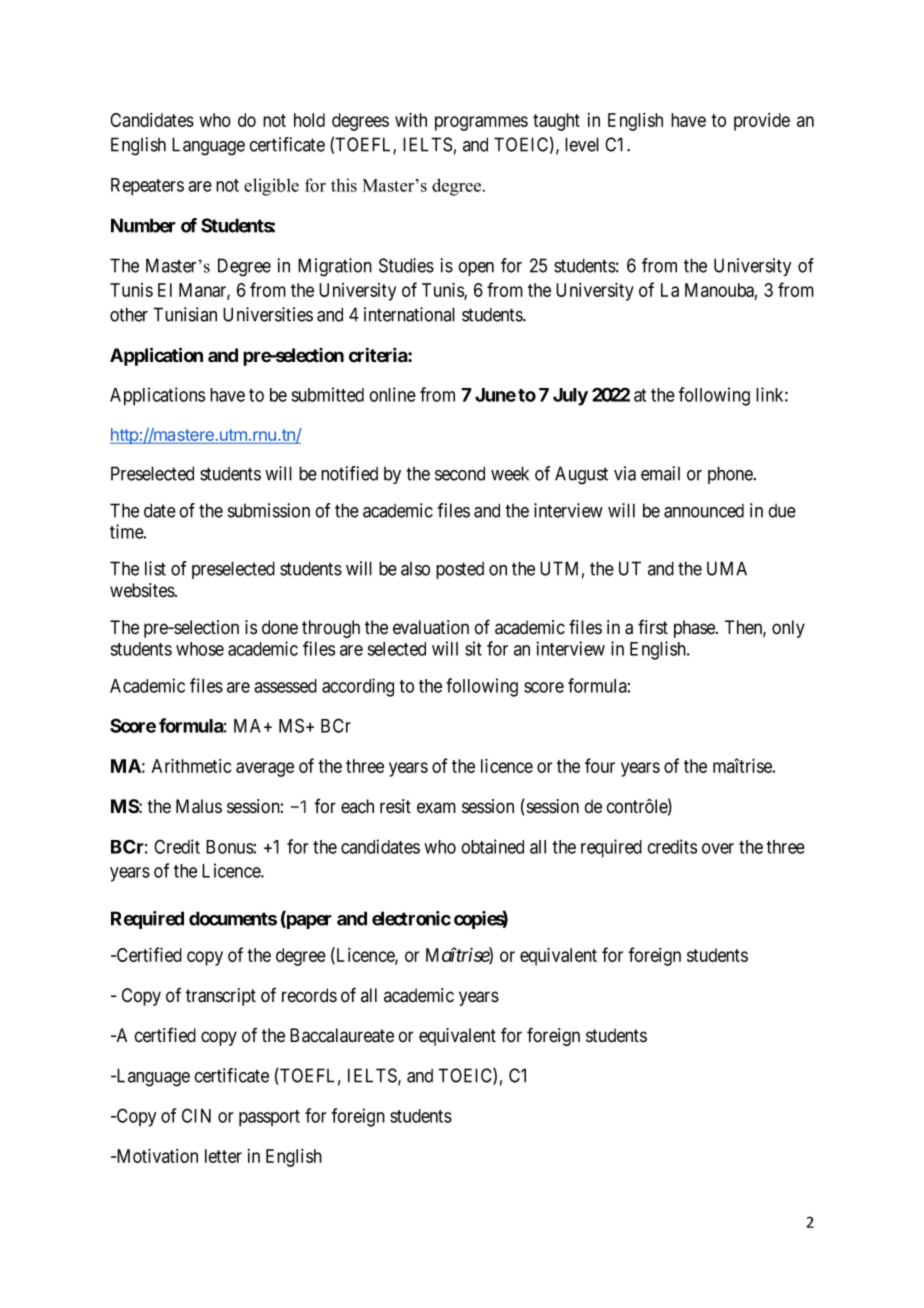 The image size is (924, 1308). Describe the element at coordinates (718, 848) in the screenshot. I see `over` at that location.
